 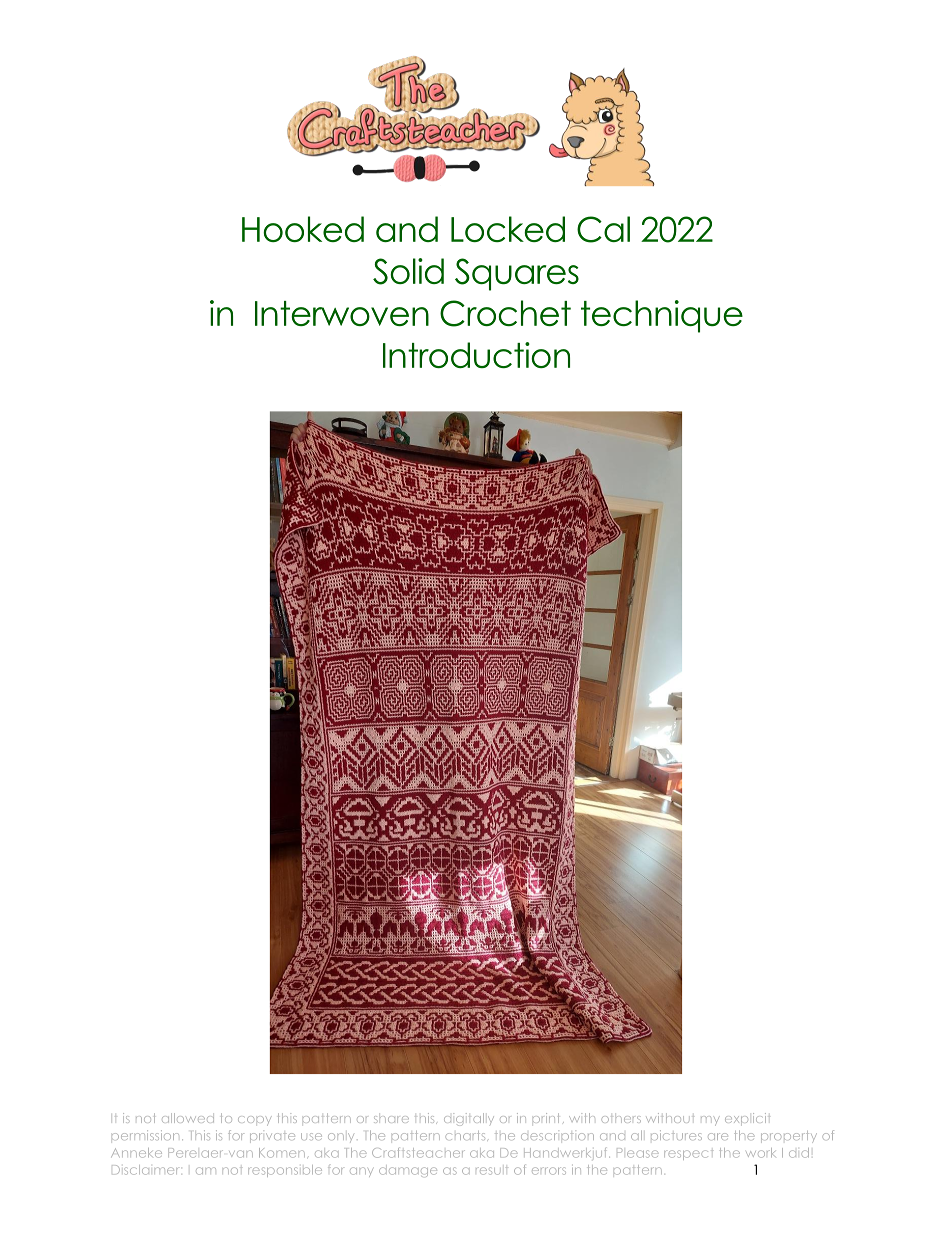 What do you see at coordinates (517, 274) in the screenshot?
I see `Squares` at bounding box center [517, 274].
